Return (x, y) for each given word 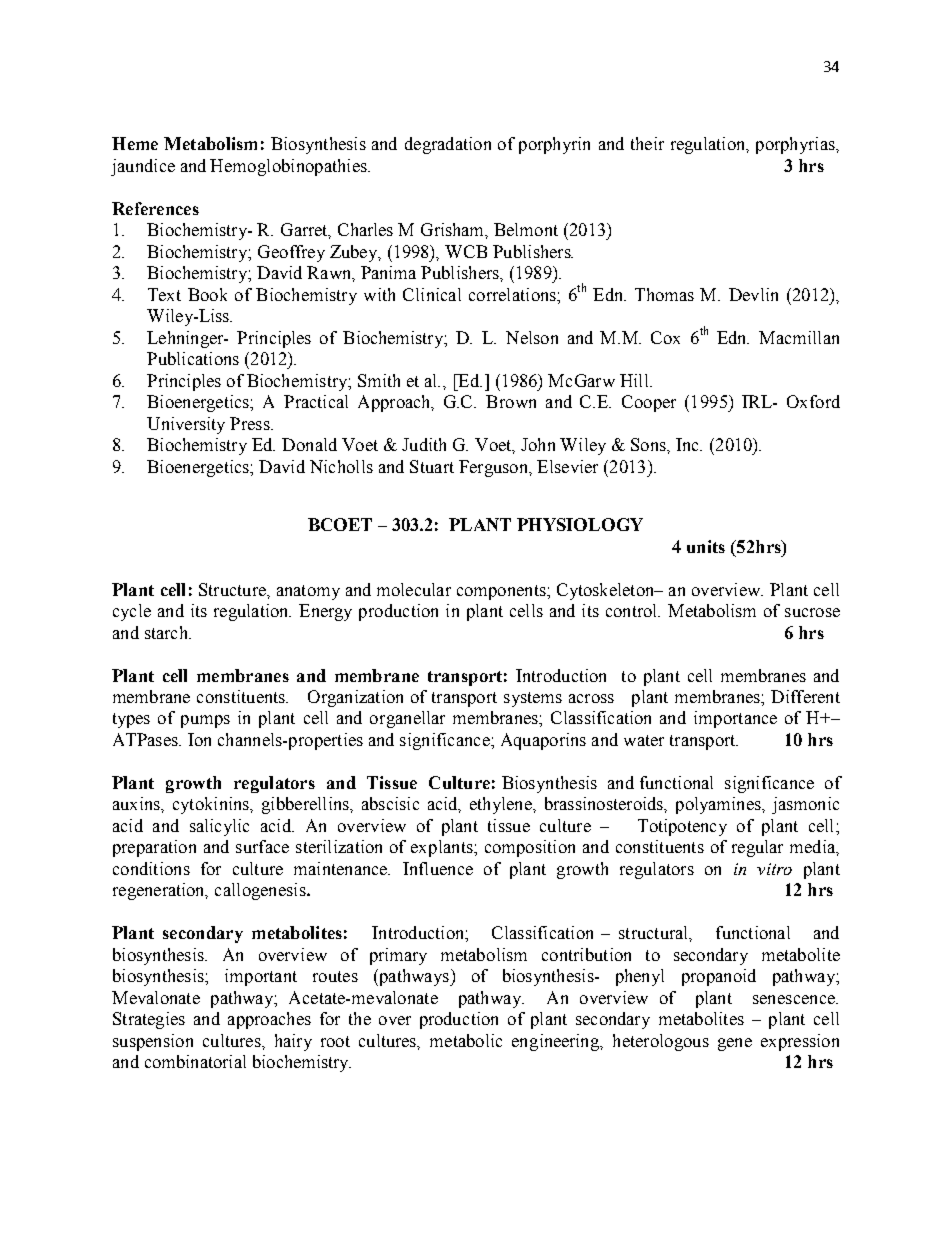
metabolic (466, 1040)
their (647, 143)
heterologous (661, 1042)
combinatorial (195, 1061)
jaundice (143, 167)
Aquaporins (543, 741)
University (186, 425)
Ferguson (494, 468)
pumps (205, 721)
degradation (448, 145)
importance (735, 719)
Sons (649, 444)
